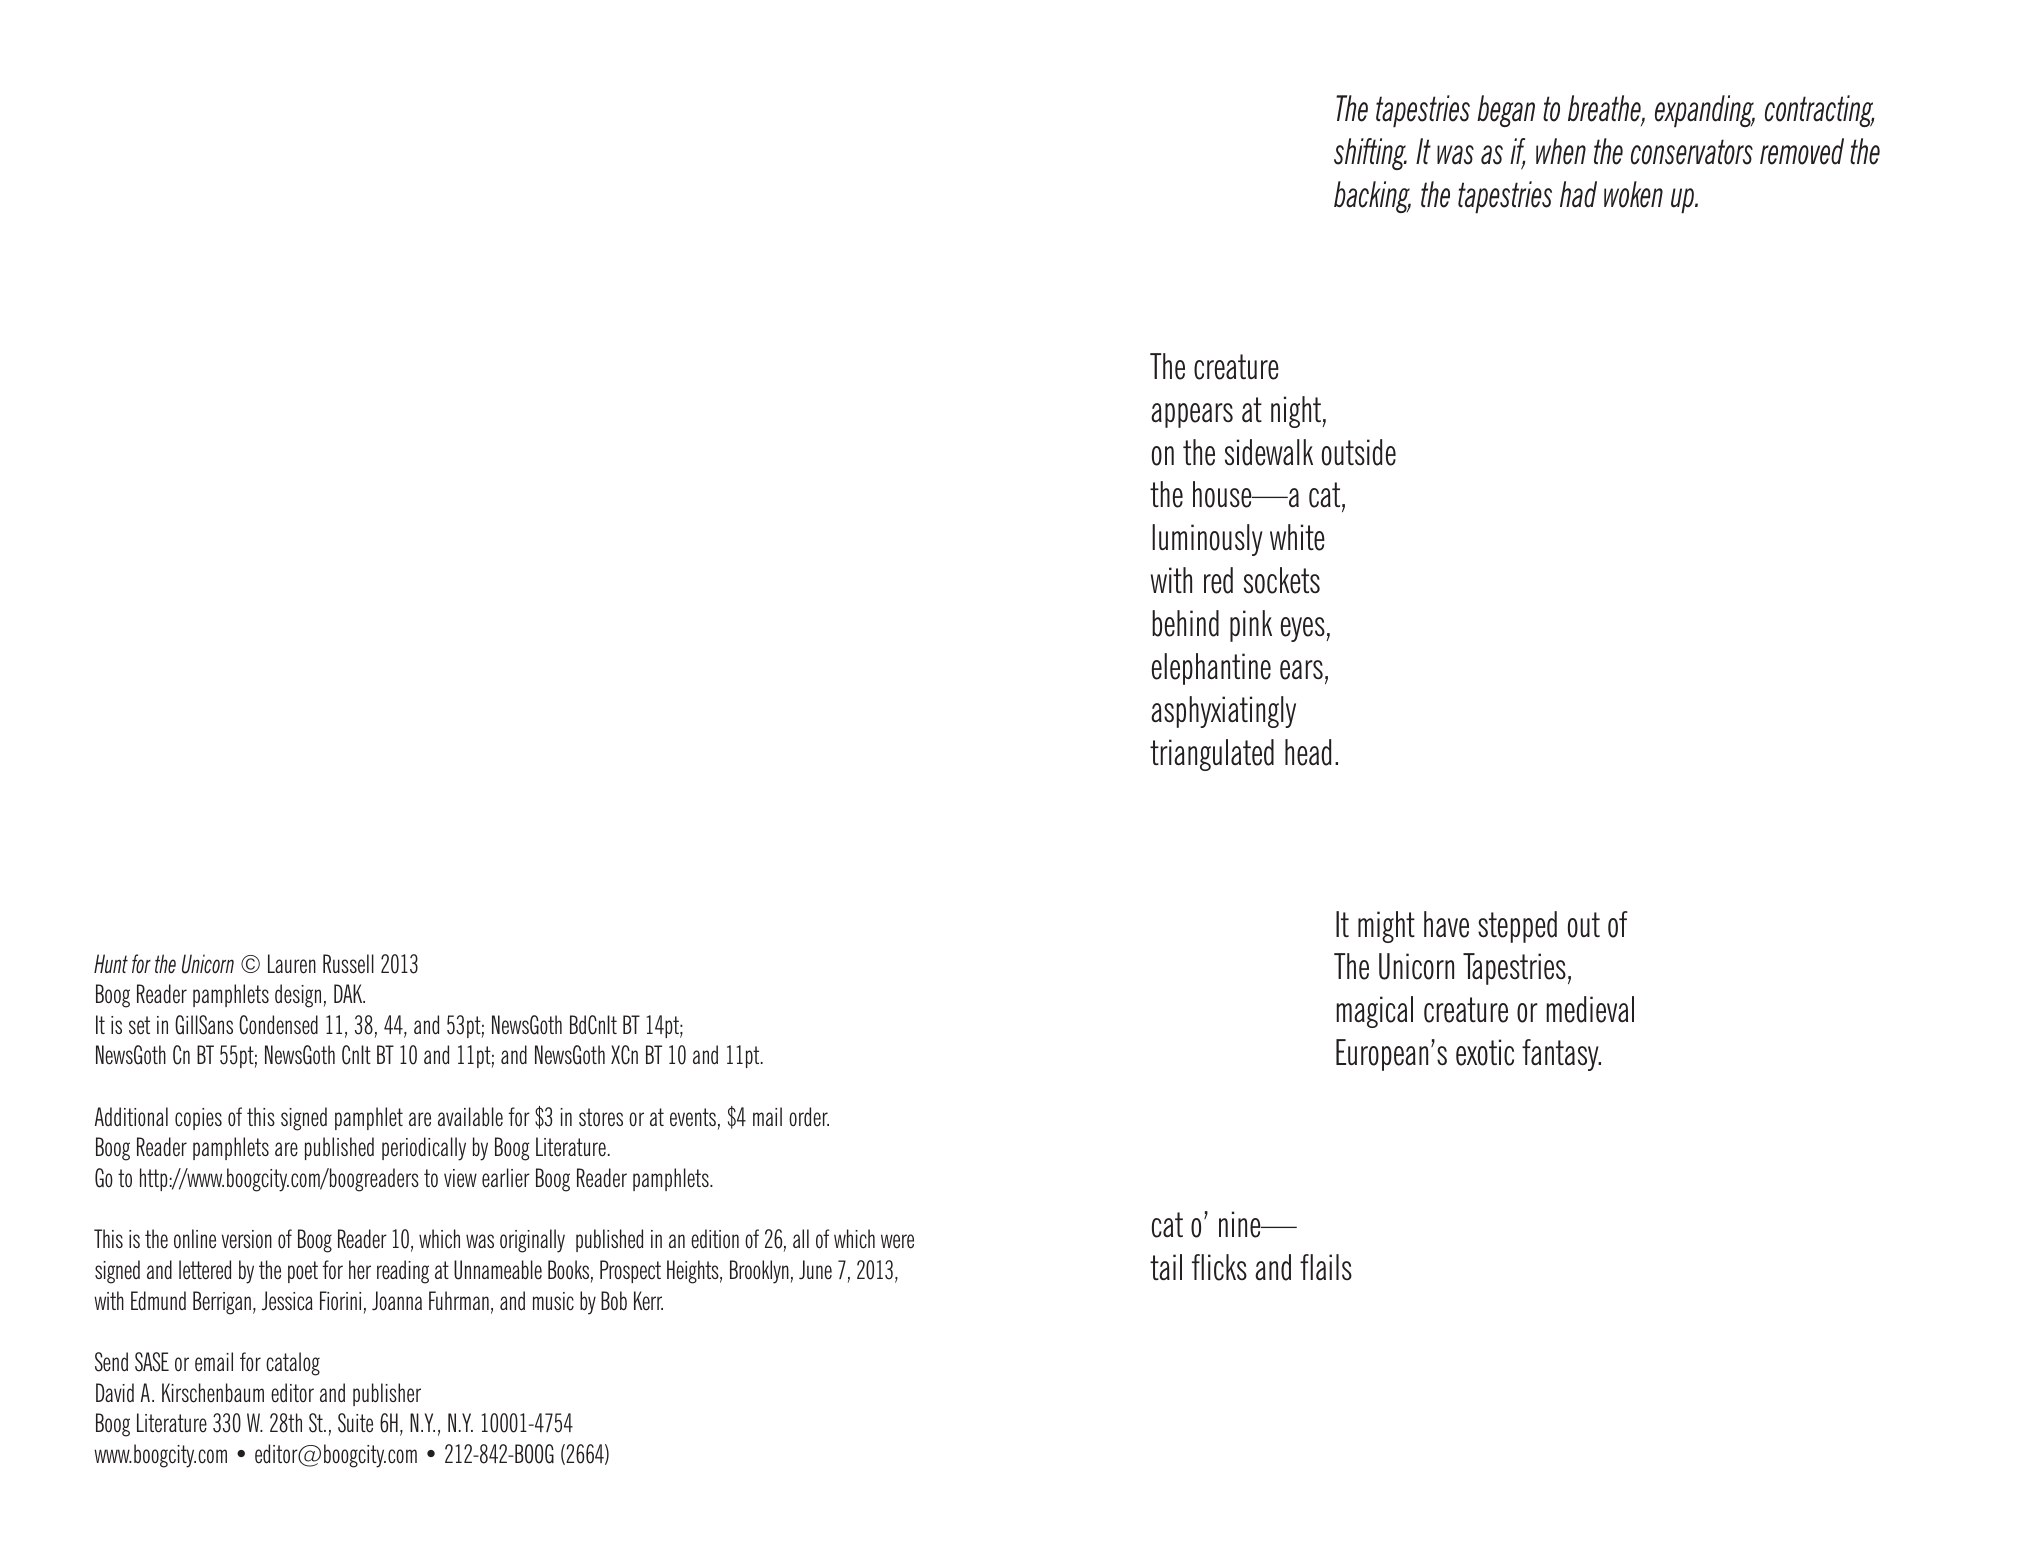 This screenshot has height=1563, width=2023. What do you see at coordinates (292, 964) in the screenshot?
I see `Lauren` at bounding box center [292, 964].
